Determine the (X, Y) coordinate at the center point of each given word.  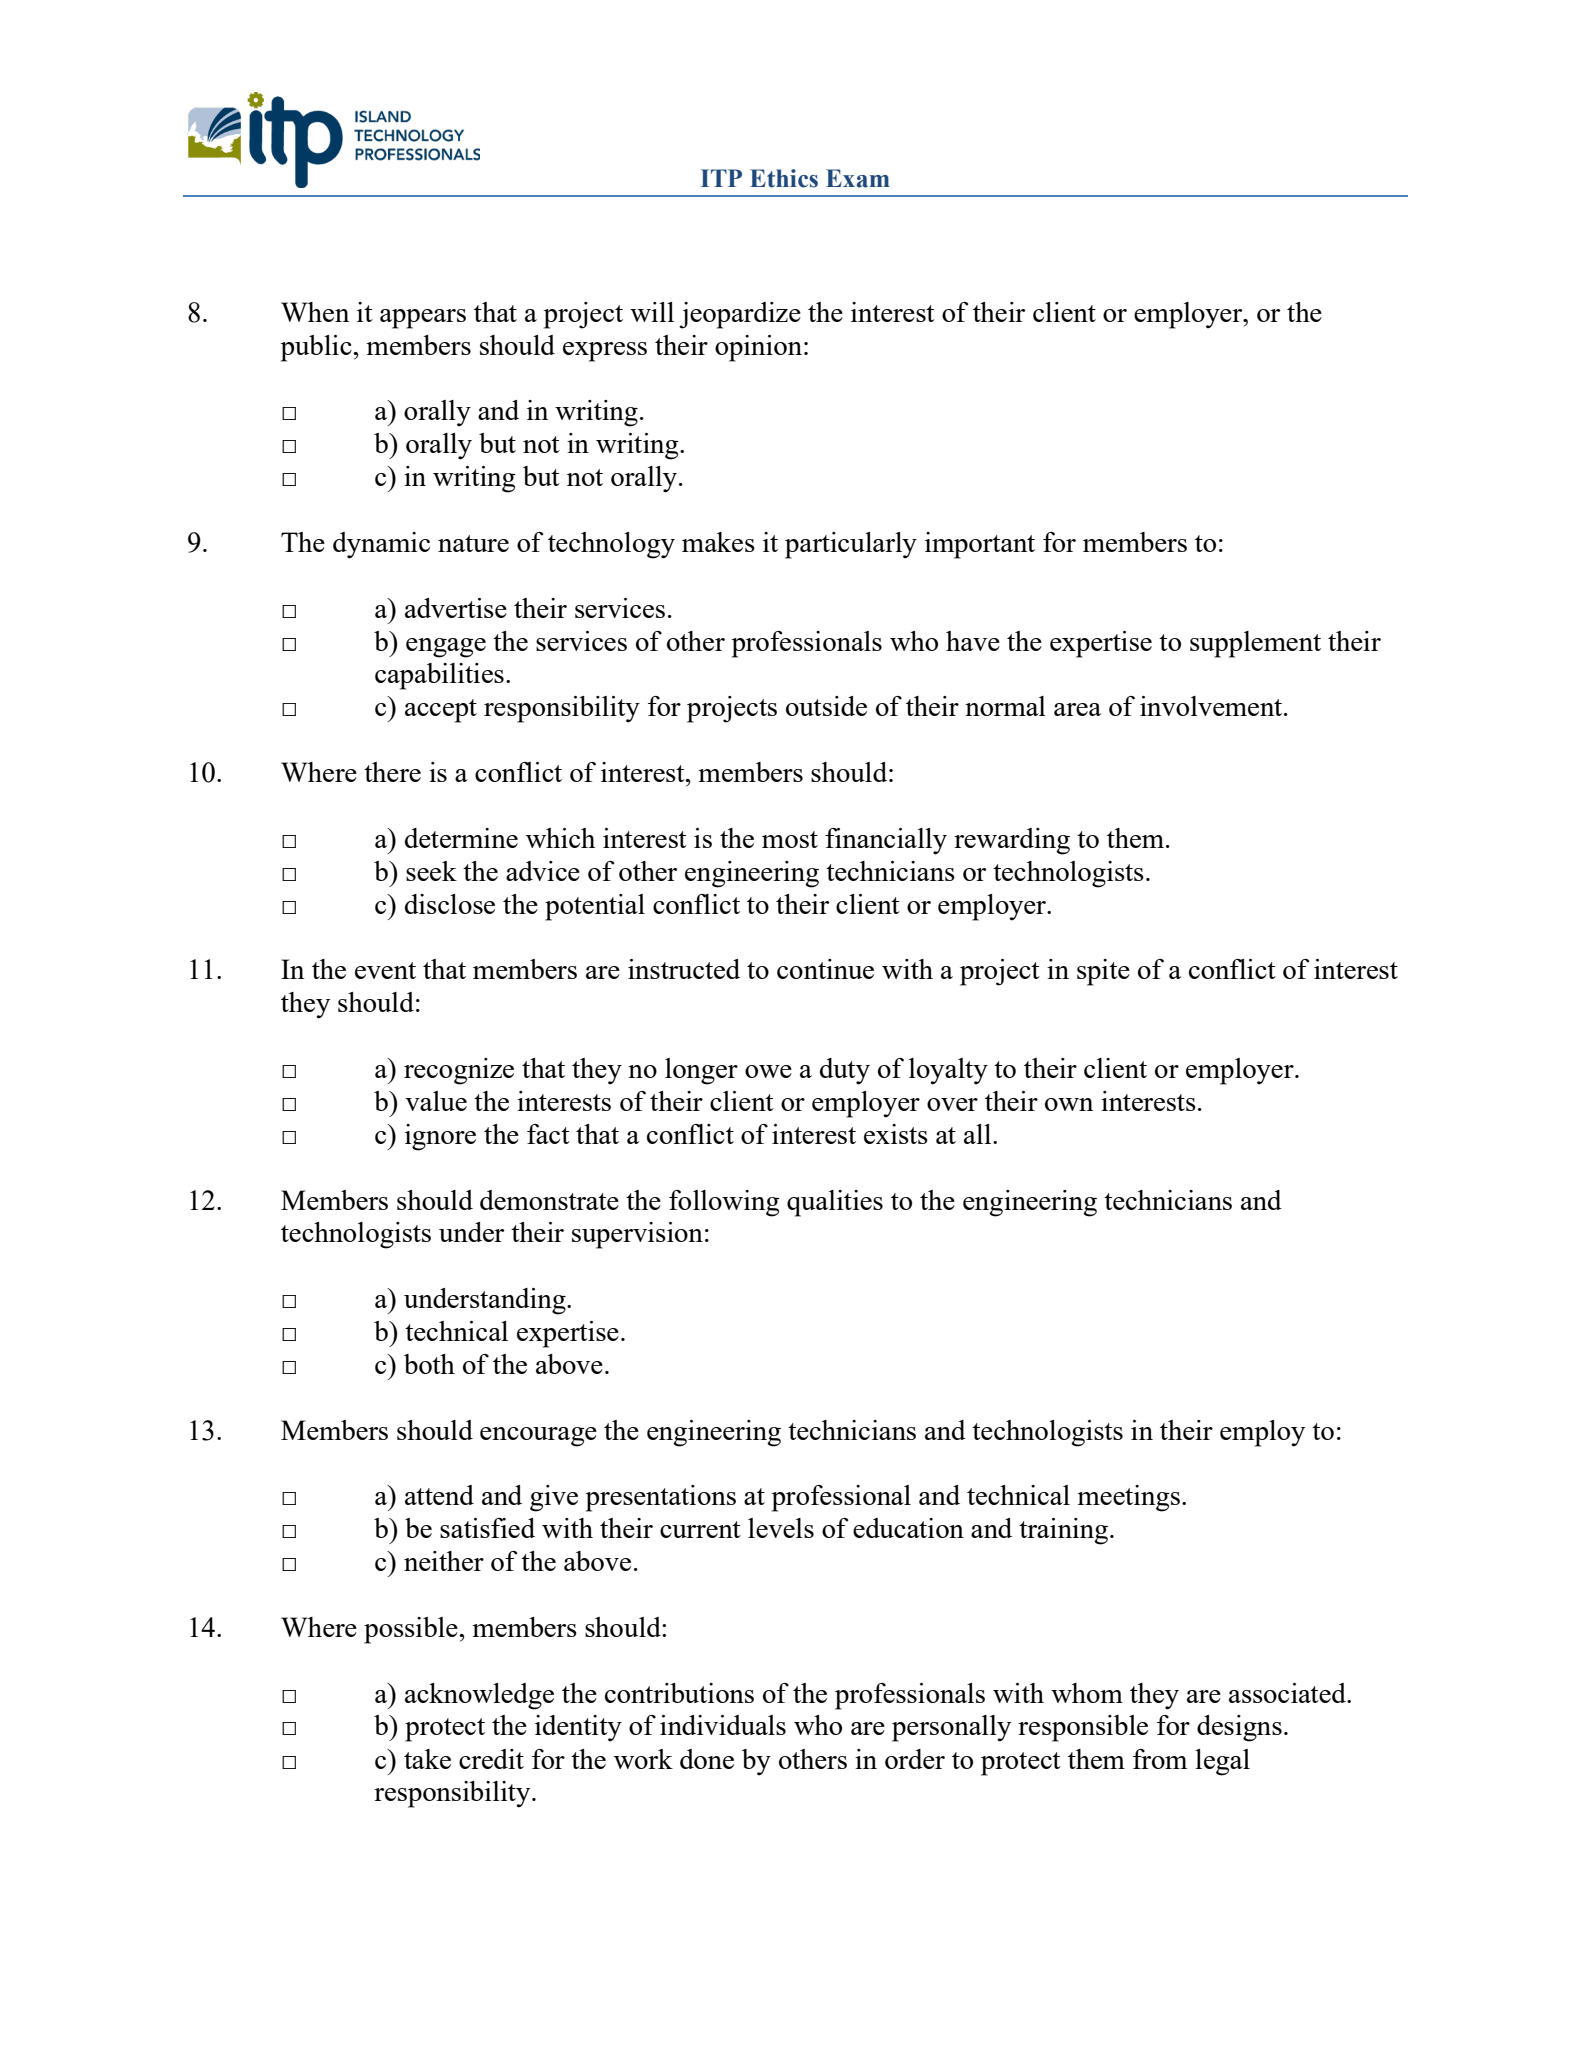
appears (423, 319)
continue (825, 969)
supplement (1255, 644)
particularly (851, 545)
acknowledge (479, 1696)
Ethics (784, 178)
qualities (835, 1203)
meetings (1128, 1498)
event (385, 970)
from (1160, 1759)
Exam (858, 178)
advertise (456, 608)
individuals (723, 1725)
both (429, 1364)
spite (1103, 972)
